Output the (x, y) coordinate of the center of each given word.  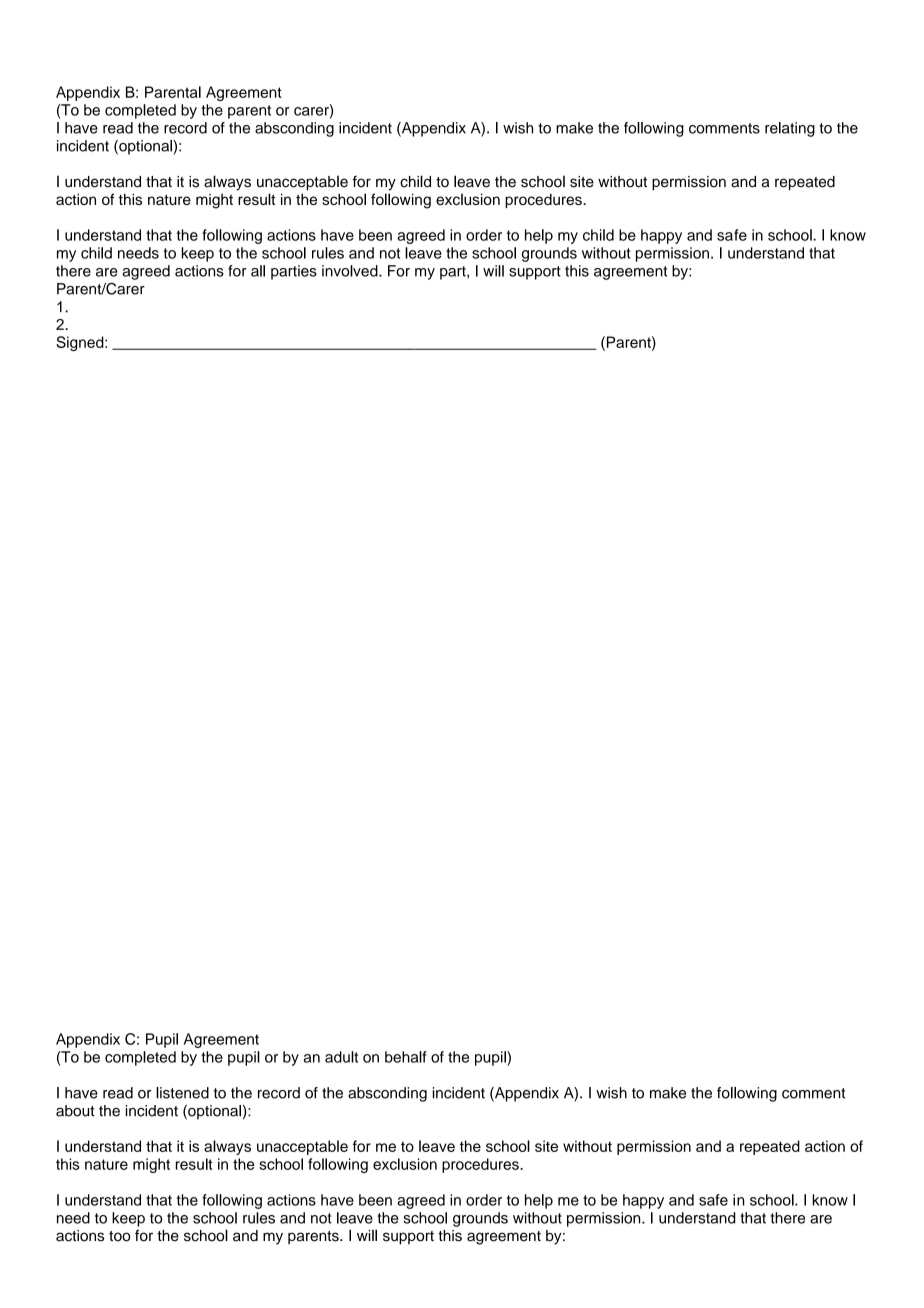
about (75, 1111)
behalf (406, 1057)
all (258, 271)
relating (790, 129)
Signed (81, 343)
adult (341, 1057)
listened (182, 1093)
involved (351, 271)
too (119, 1236)
